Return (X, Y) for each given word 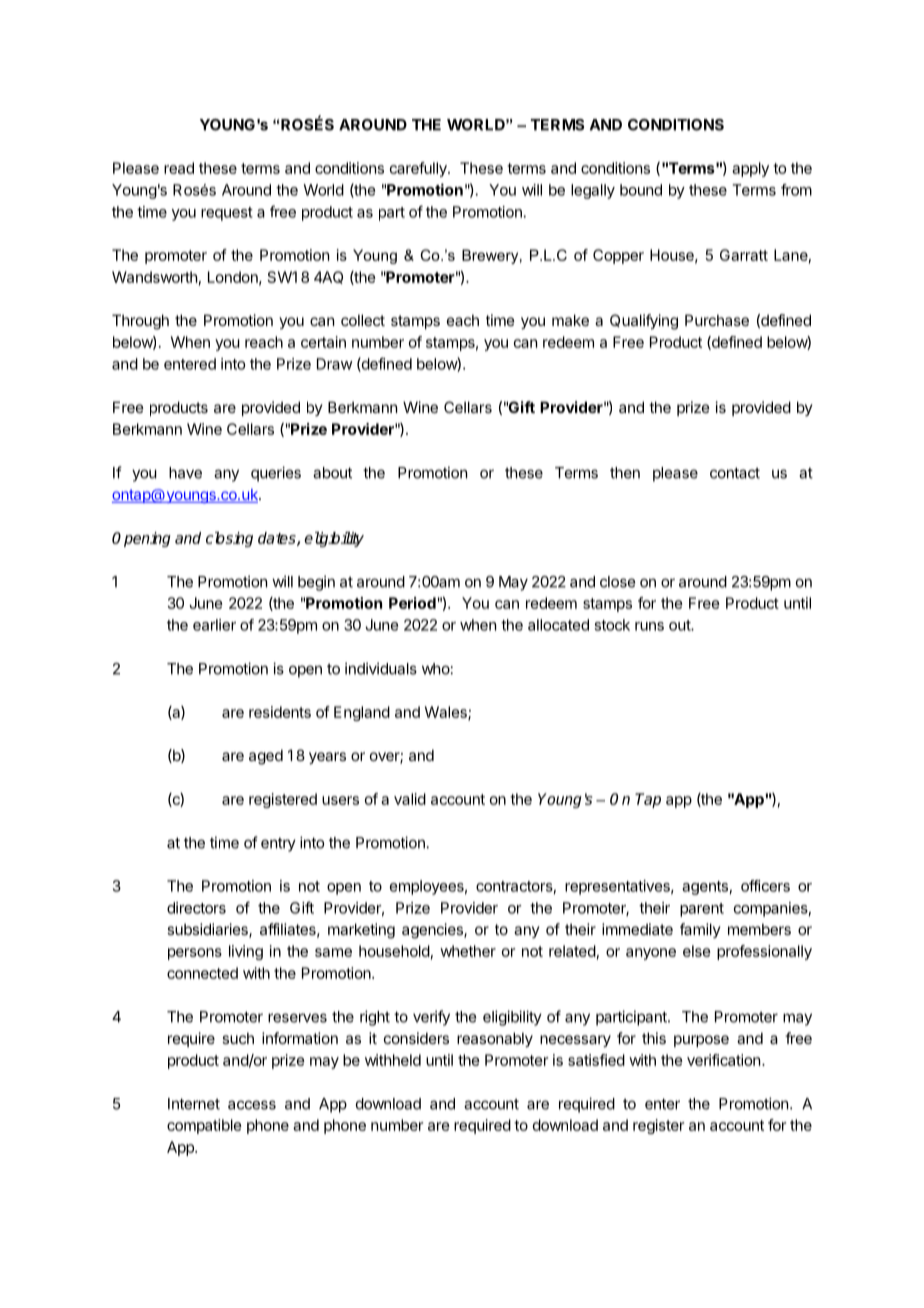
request (227, 214)
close (617, 582)
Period (412, 603)
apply (750, 169)
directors (196, 908)
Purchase (717, 320)
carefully (419, 169)
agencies (433, 931)
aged (266, 757)
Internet (194, 1104)
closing (229, 539)
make (570, 320)
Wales (447, 713)
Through (140, 322)
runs (649, 626)
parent (702, 910)
